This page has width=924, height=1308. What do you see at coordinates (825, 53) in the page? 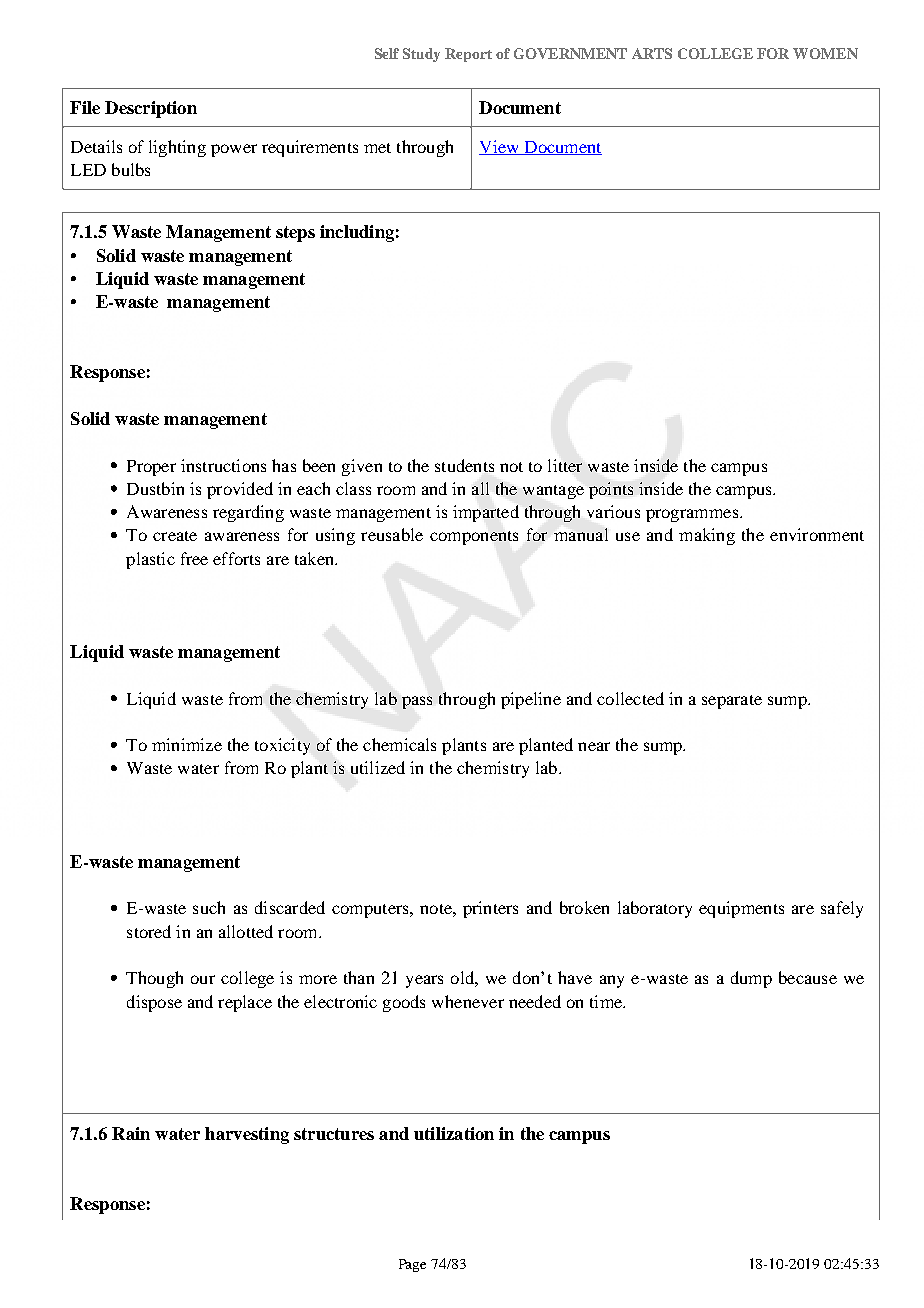
I see `WOMEN` at bounding box center [825, 53].
